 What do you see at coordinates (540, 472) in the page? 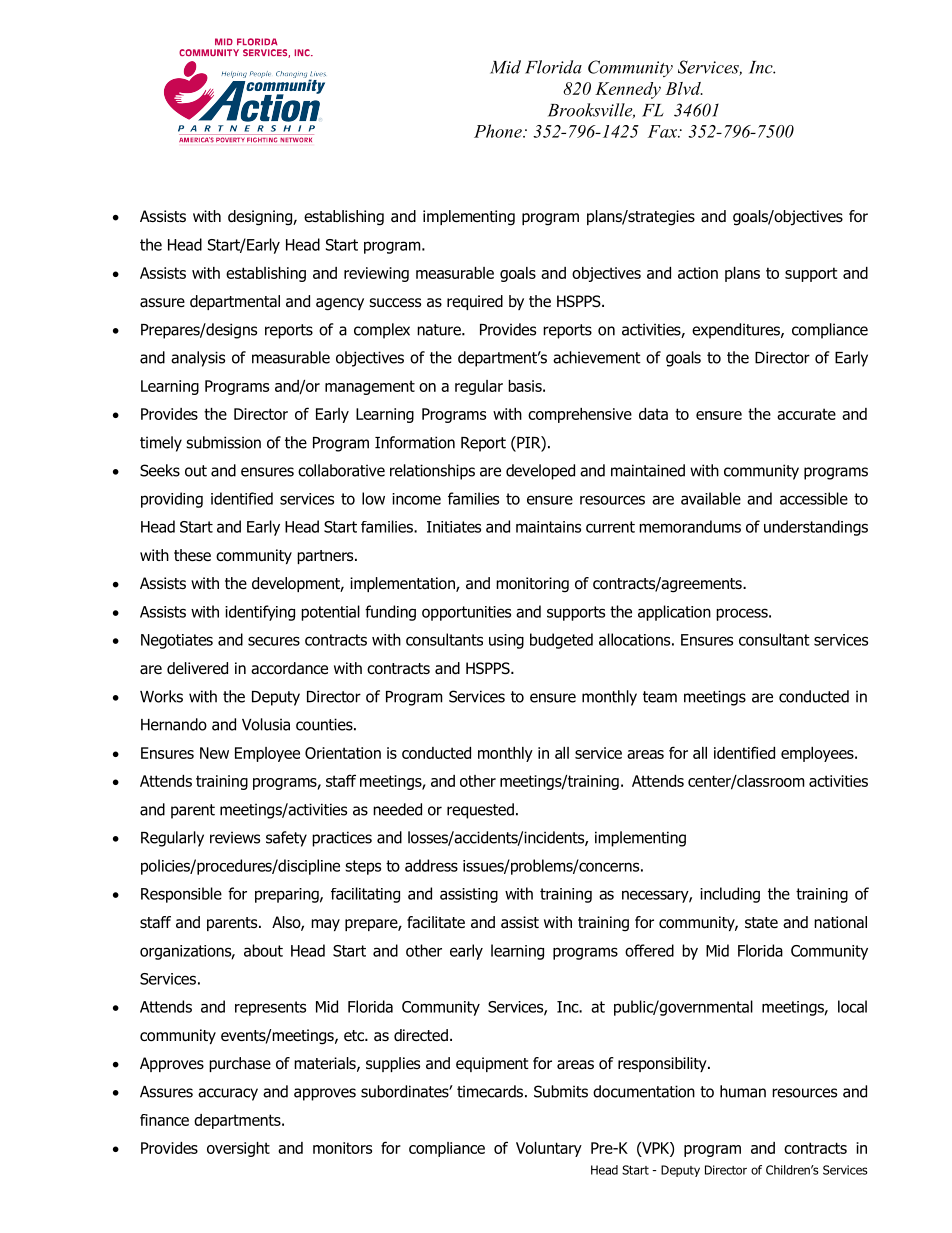
I see `developed` at bounding box center [540, 472].
